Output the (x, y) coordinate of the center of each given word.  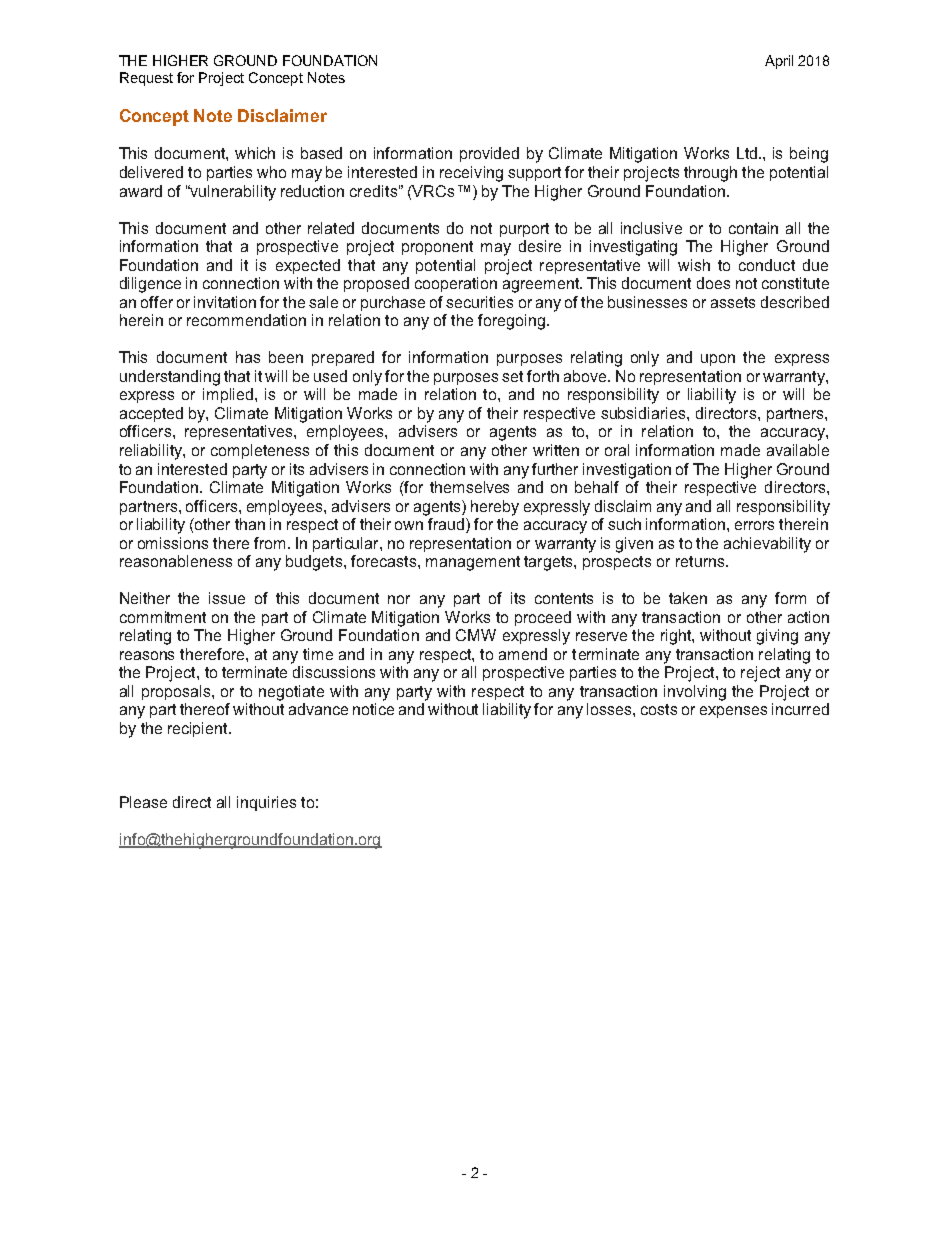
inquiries (266, 803)
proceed (543, 618)
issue (227, 598)
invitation (225, 302)
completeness (260, 451)
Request (146, 79)
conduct (767, 265)
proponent (437, 248)
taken (688, 598)
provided (489, 154)
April (779, 62)
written (556, 450)
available (798, 450)
